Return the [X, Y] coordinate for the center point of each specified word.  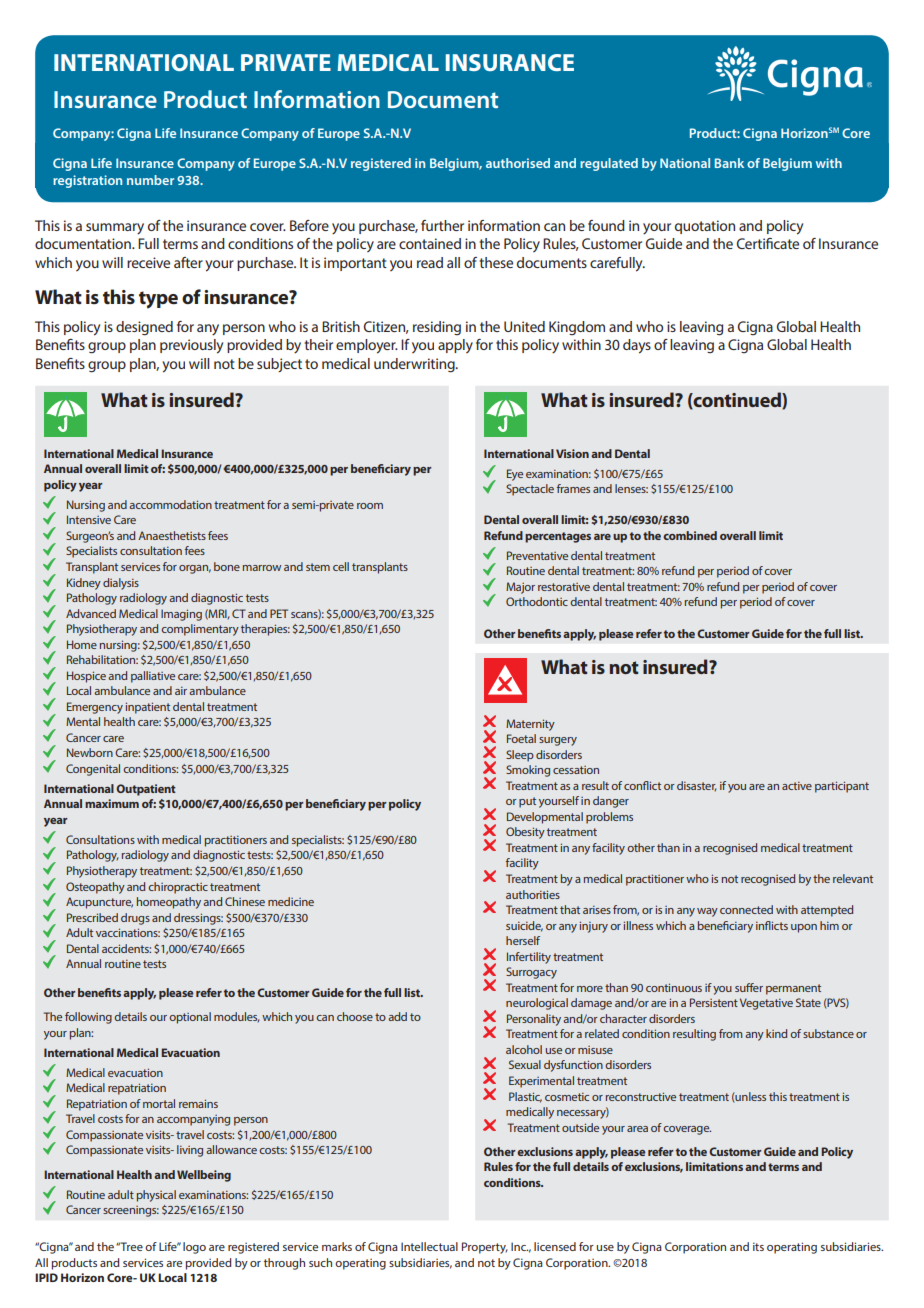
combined [690, 535]
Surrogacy [531, 973]
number [150, 180]
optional [190, 1018]
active [797, 786]
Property [485, 1248]
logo [194, 1248]
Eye [515, 475]
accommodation [170, 504]
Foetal [521, 738]
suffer [749, 987]
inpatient [148, 708]
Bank [729, 163]
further [442, 225]
